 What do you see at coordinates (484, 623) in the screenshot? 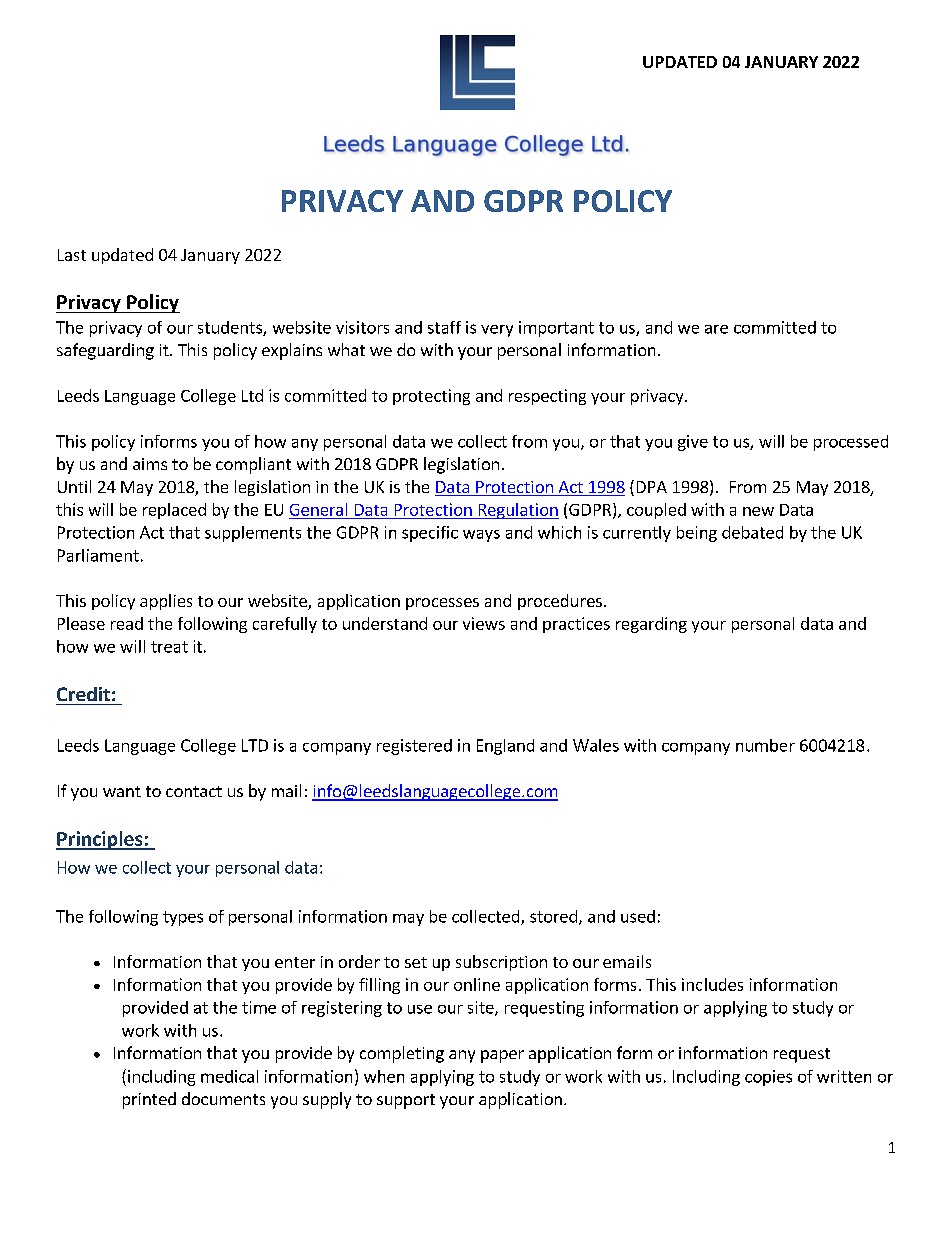
I see `views` at bounding box center [484, 623].
